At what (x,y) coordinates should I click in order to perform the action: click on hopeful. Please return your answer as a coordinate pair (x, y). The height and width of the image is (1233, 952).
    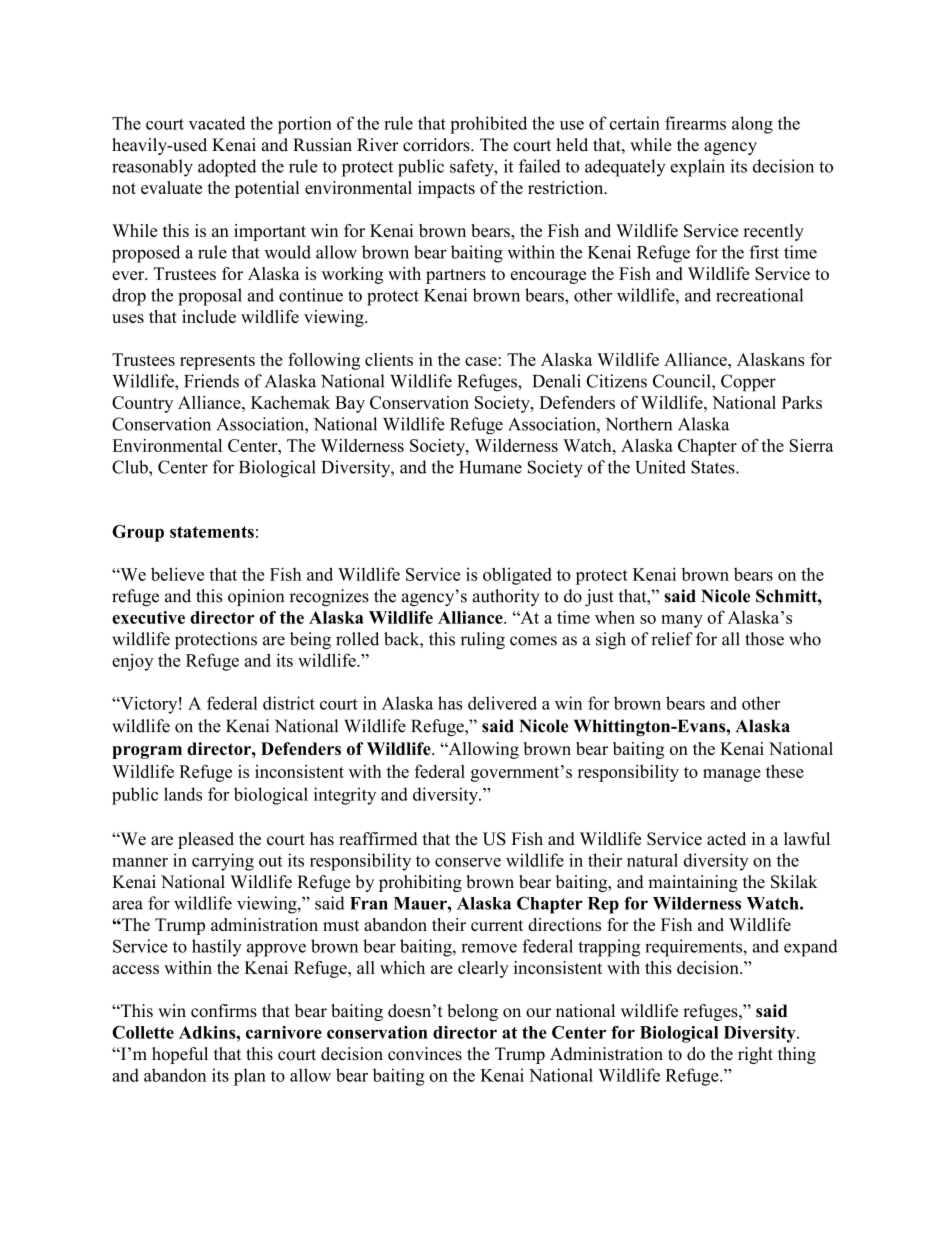
    Looking at the image, I should click on (180, 1055).
